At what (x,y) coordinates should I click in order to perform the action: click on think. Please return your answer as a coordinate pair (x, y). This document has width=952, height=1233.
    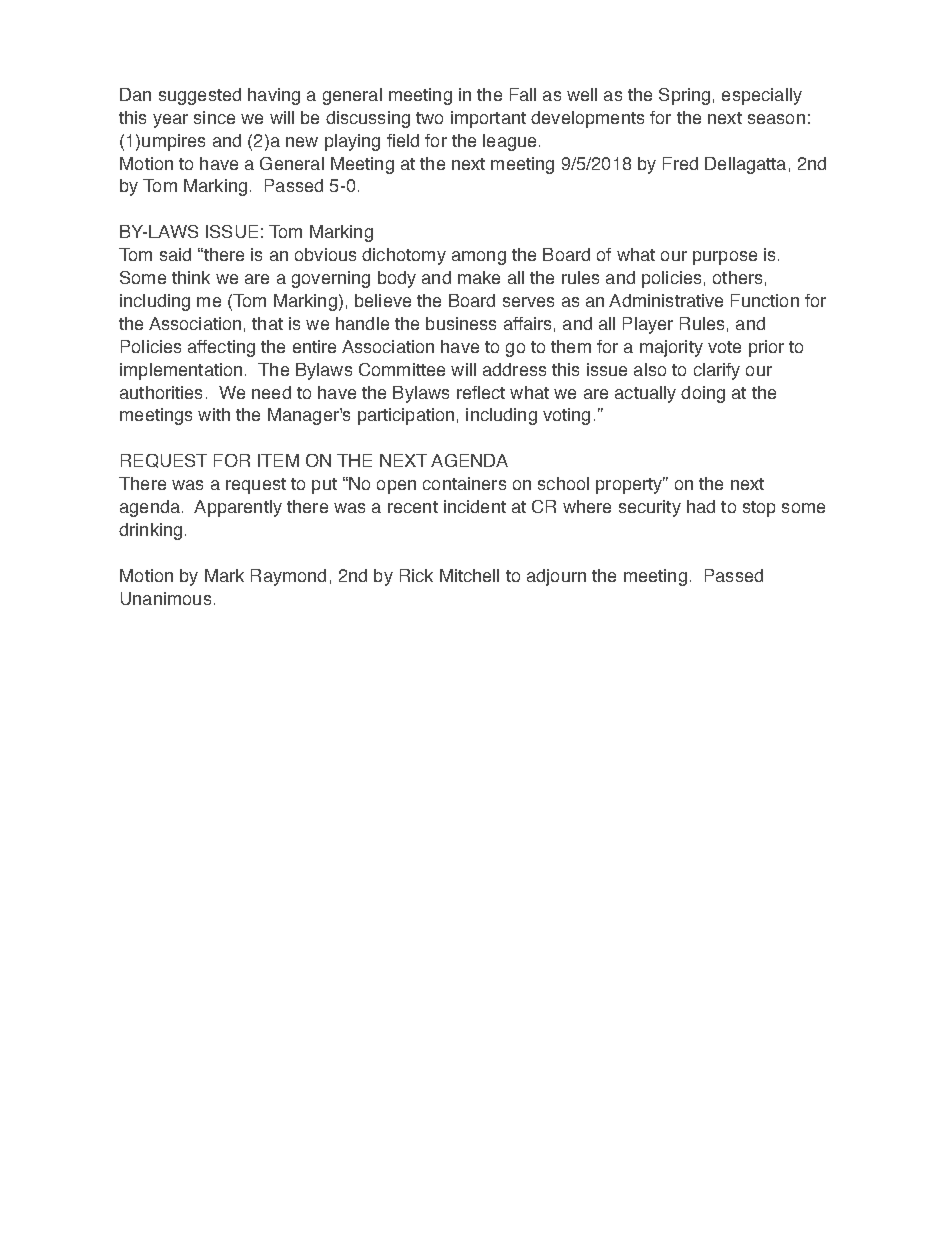
    Looking at the image, I should click on (191, 277).
